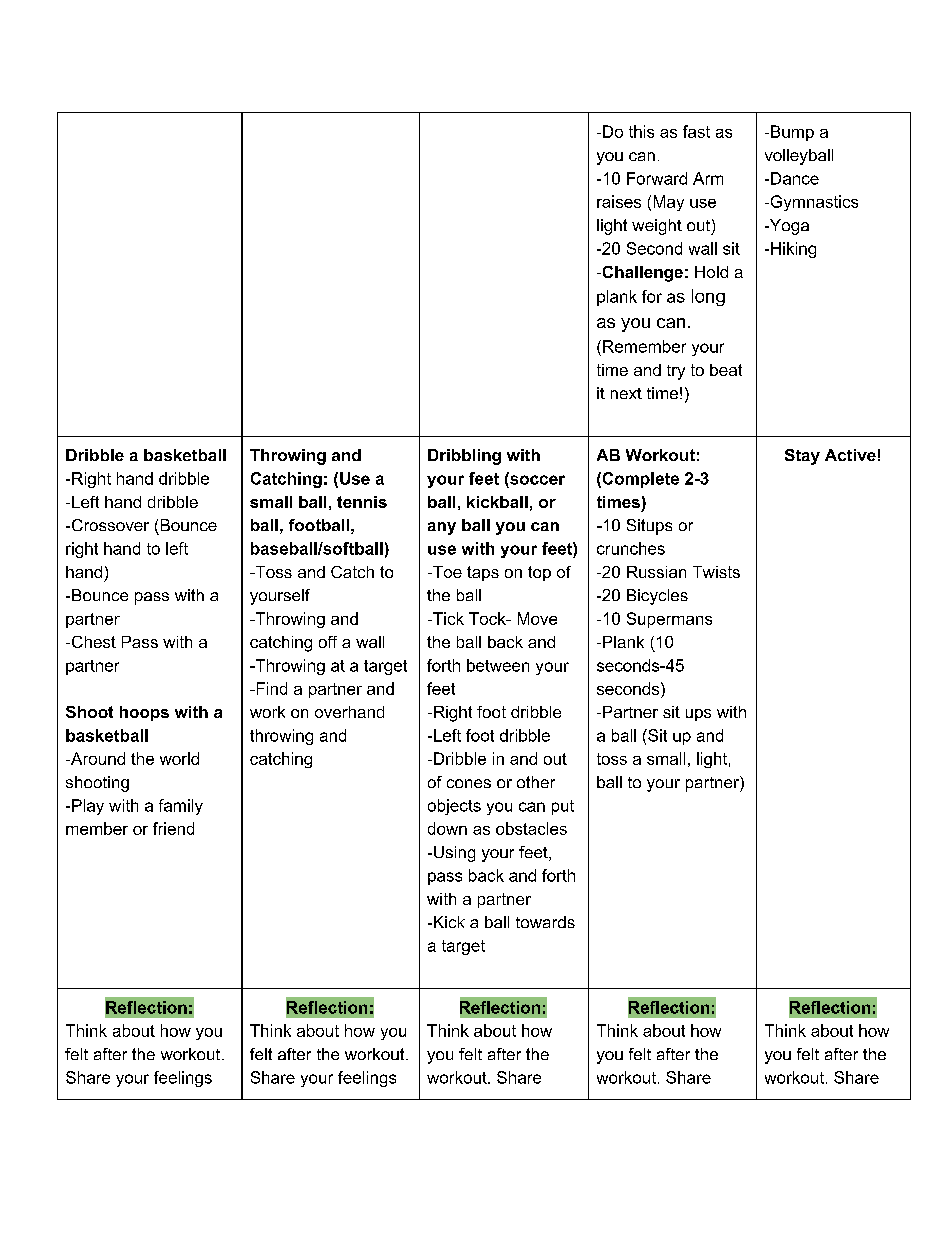 This screenshot has width=952, height=1233. I want to click on raises, so click(619, 201).
